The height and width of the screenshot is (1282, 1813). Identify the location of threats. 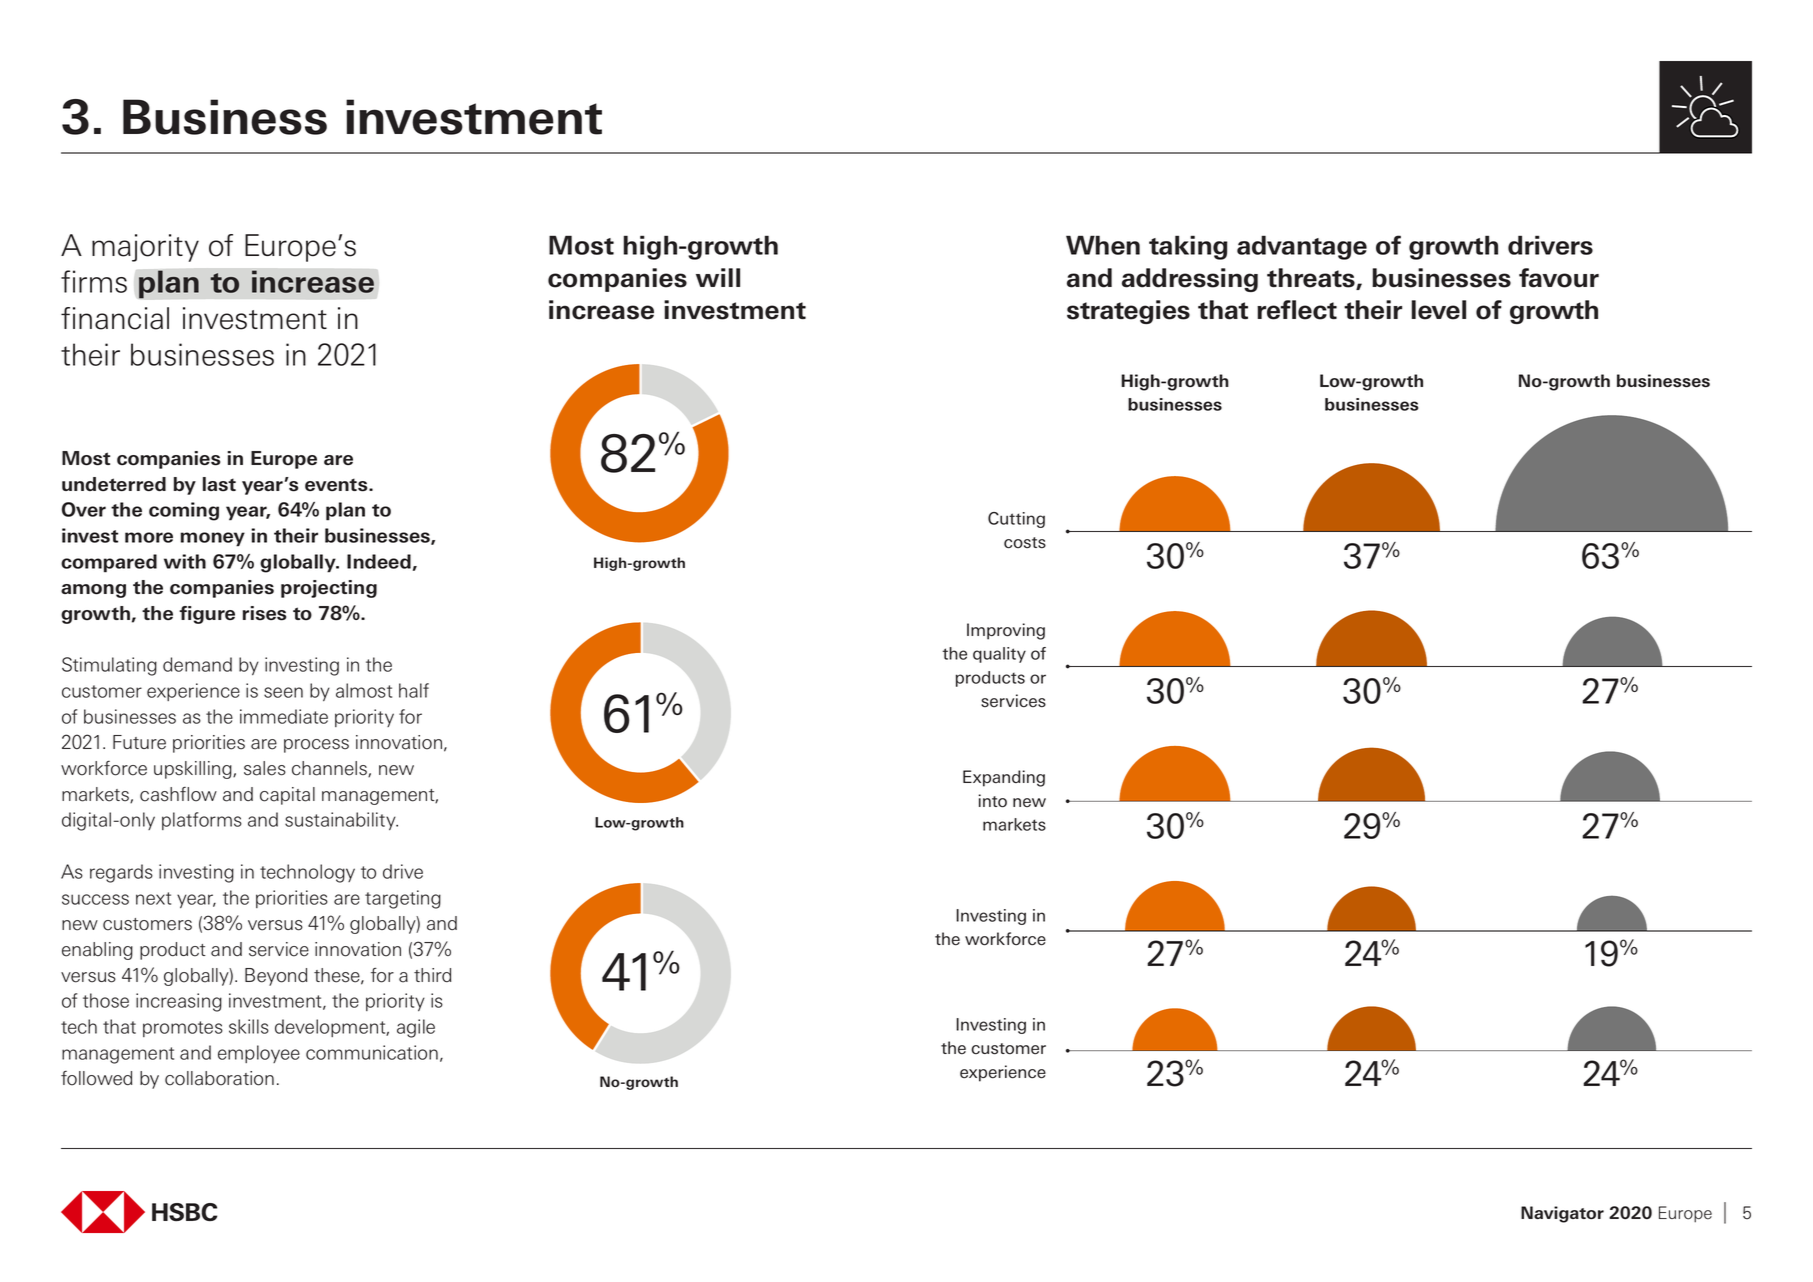
(1312, 279).
